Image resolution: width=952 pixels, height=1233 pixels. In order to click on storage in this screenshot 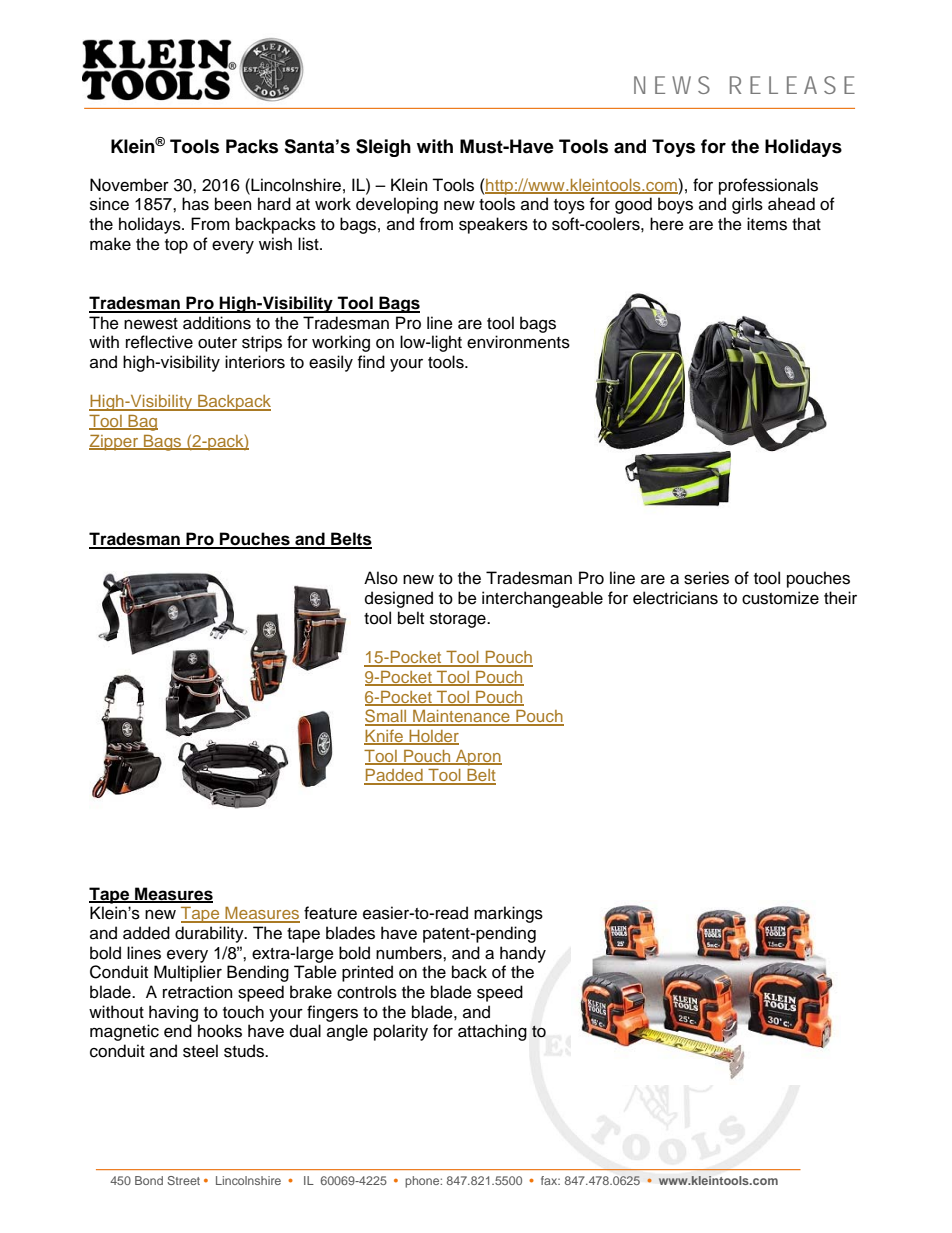, I will do `click(459, 620)`.
